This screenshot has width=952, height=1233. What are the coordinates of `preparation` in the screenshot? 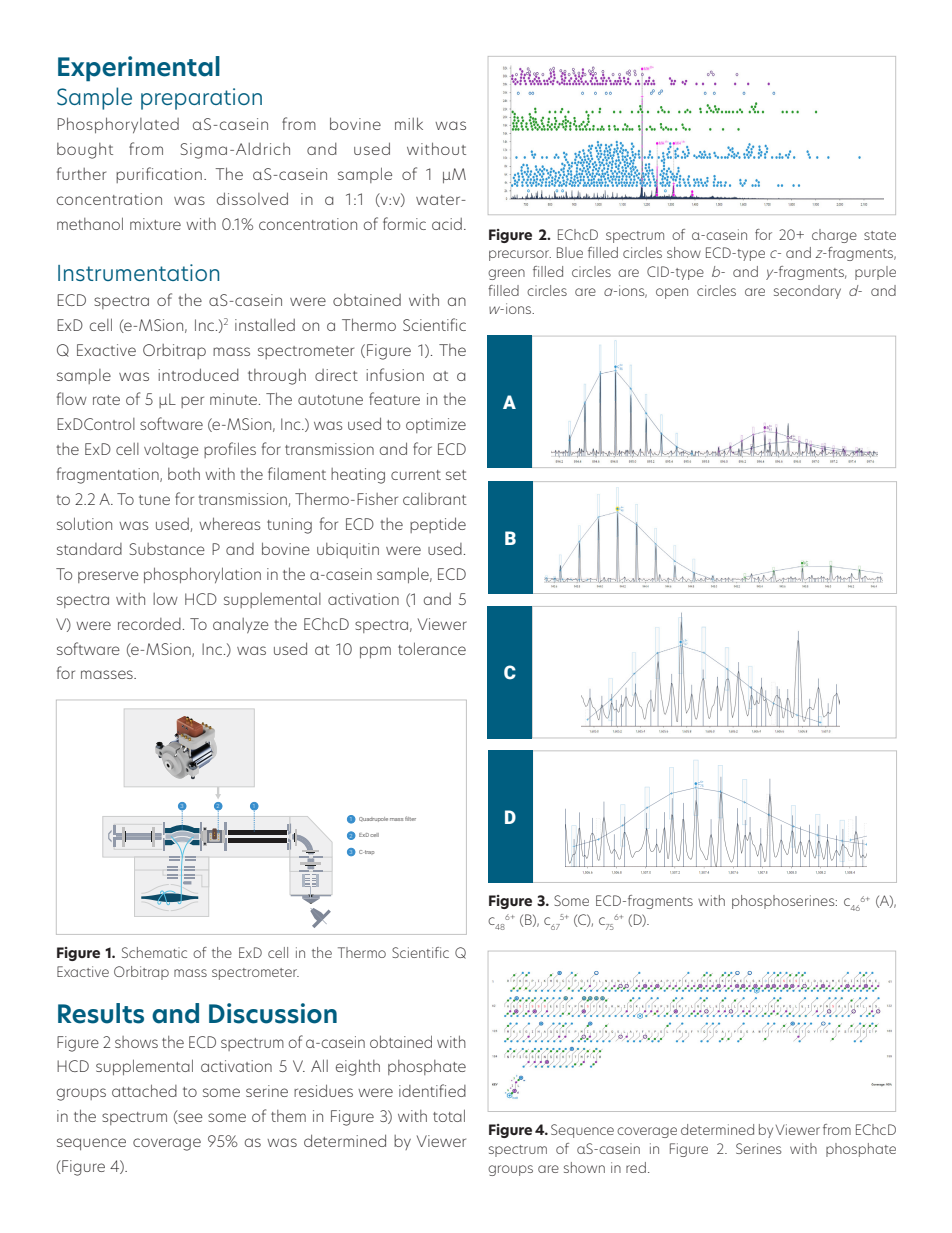 It's located at (201, 99).
